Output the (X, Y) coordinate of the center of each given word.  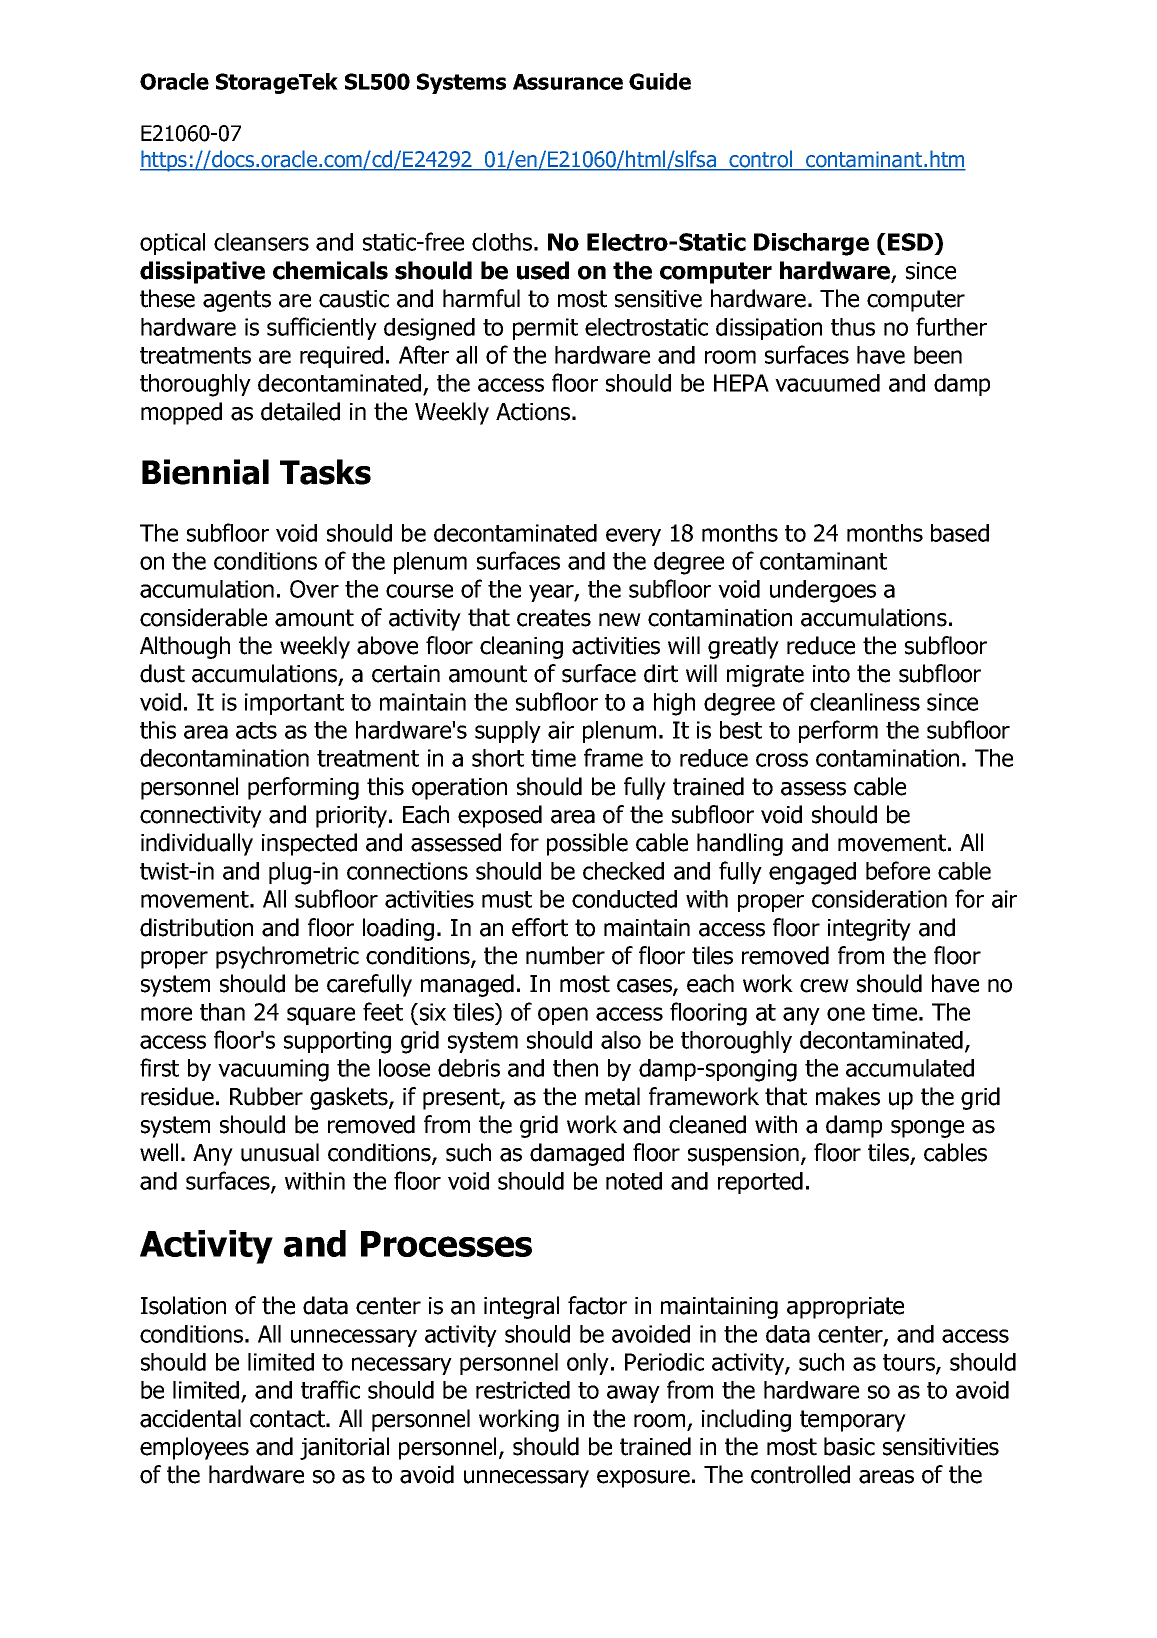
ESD (912, 242)
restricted (523, 1390)
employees (194, 1448)
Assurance (568, 82)
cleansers (261, 242)
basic (849, 1446)
